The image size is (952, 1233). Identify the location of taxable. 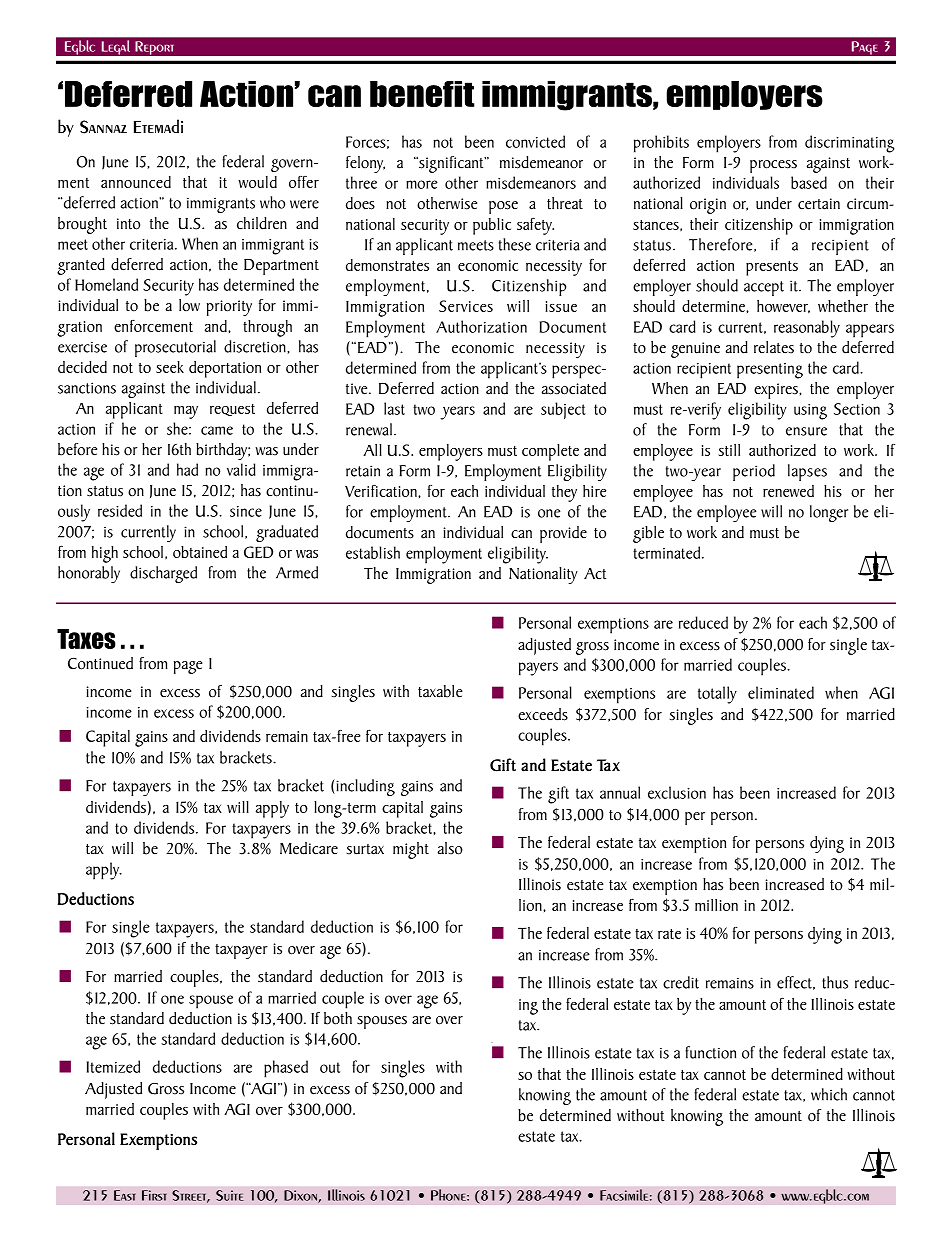
(440, 691).
